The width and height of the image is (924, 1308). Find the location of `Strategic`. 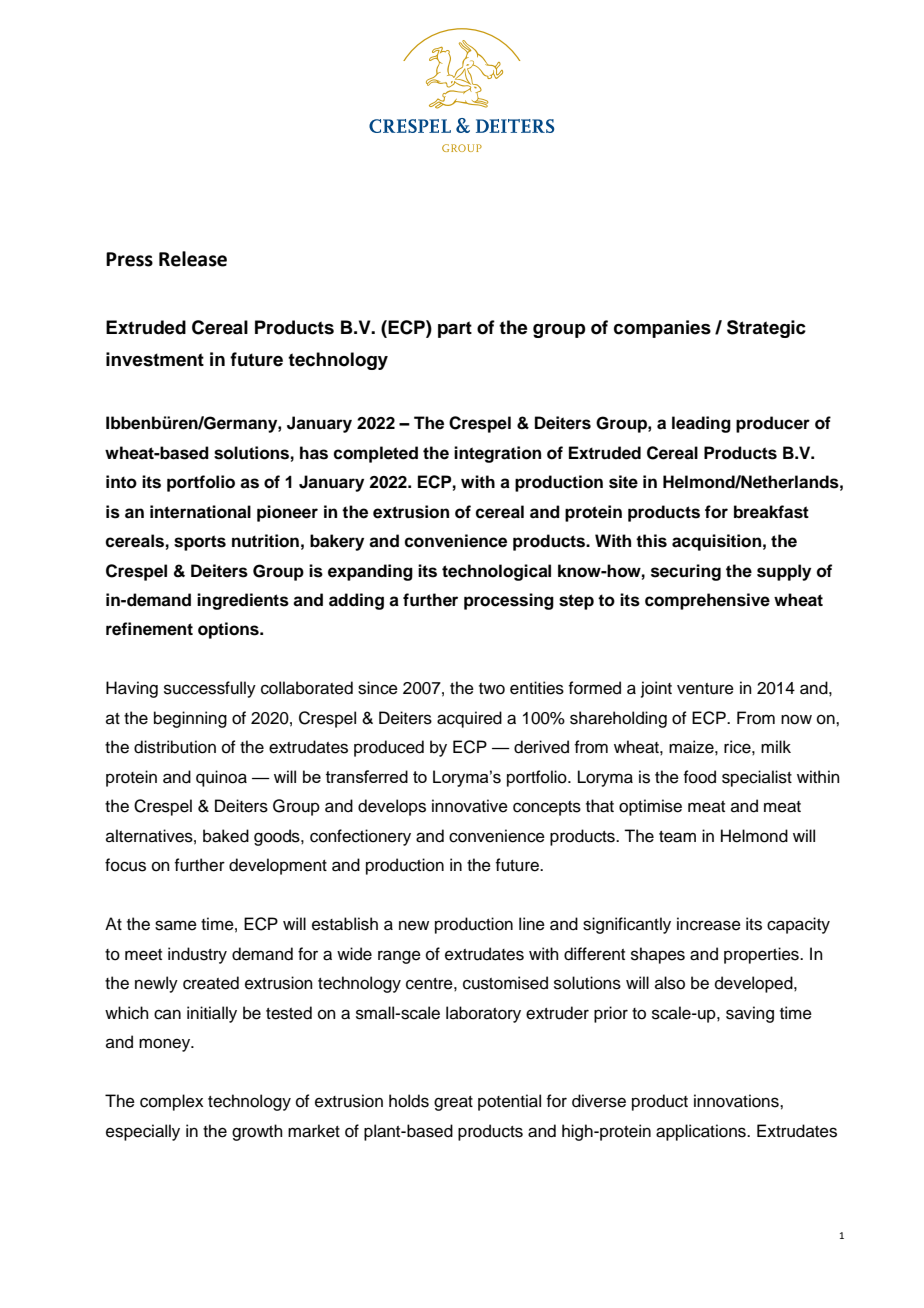

Strategic is located at coordinates (766, 329).
